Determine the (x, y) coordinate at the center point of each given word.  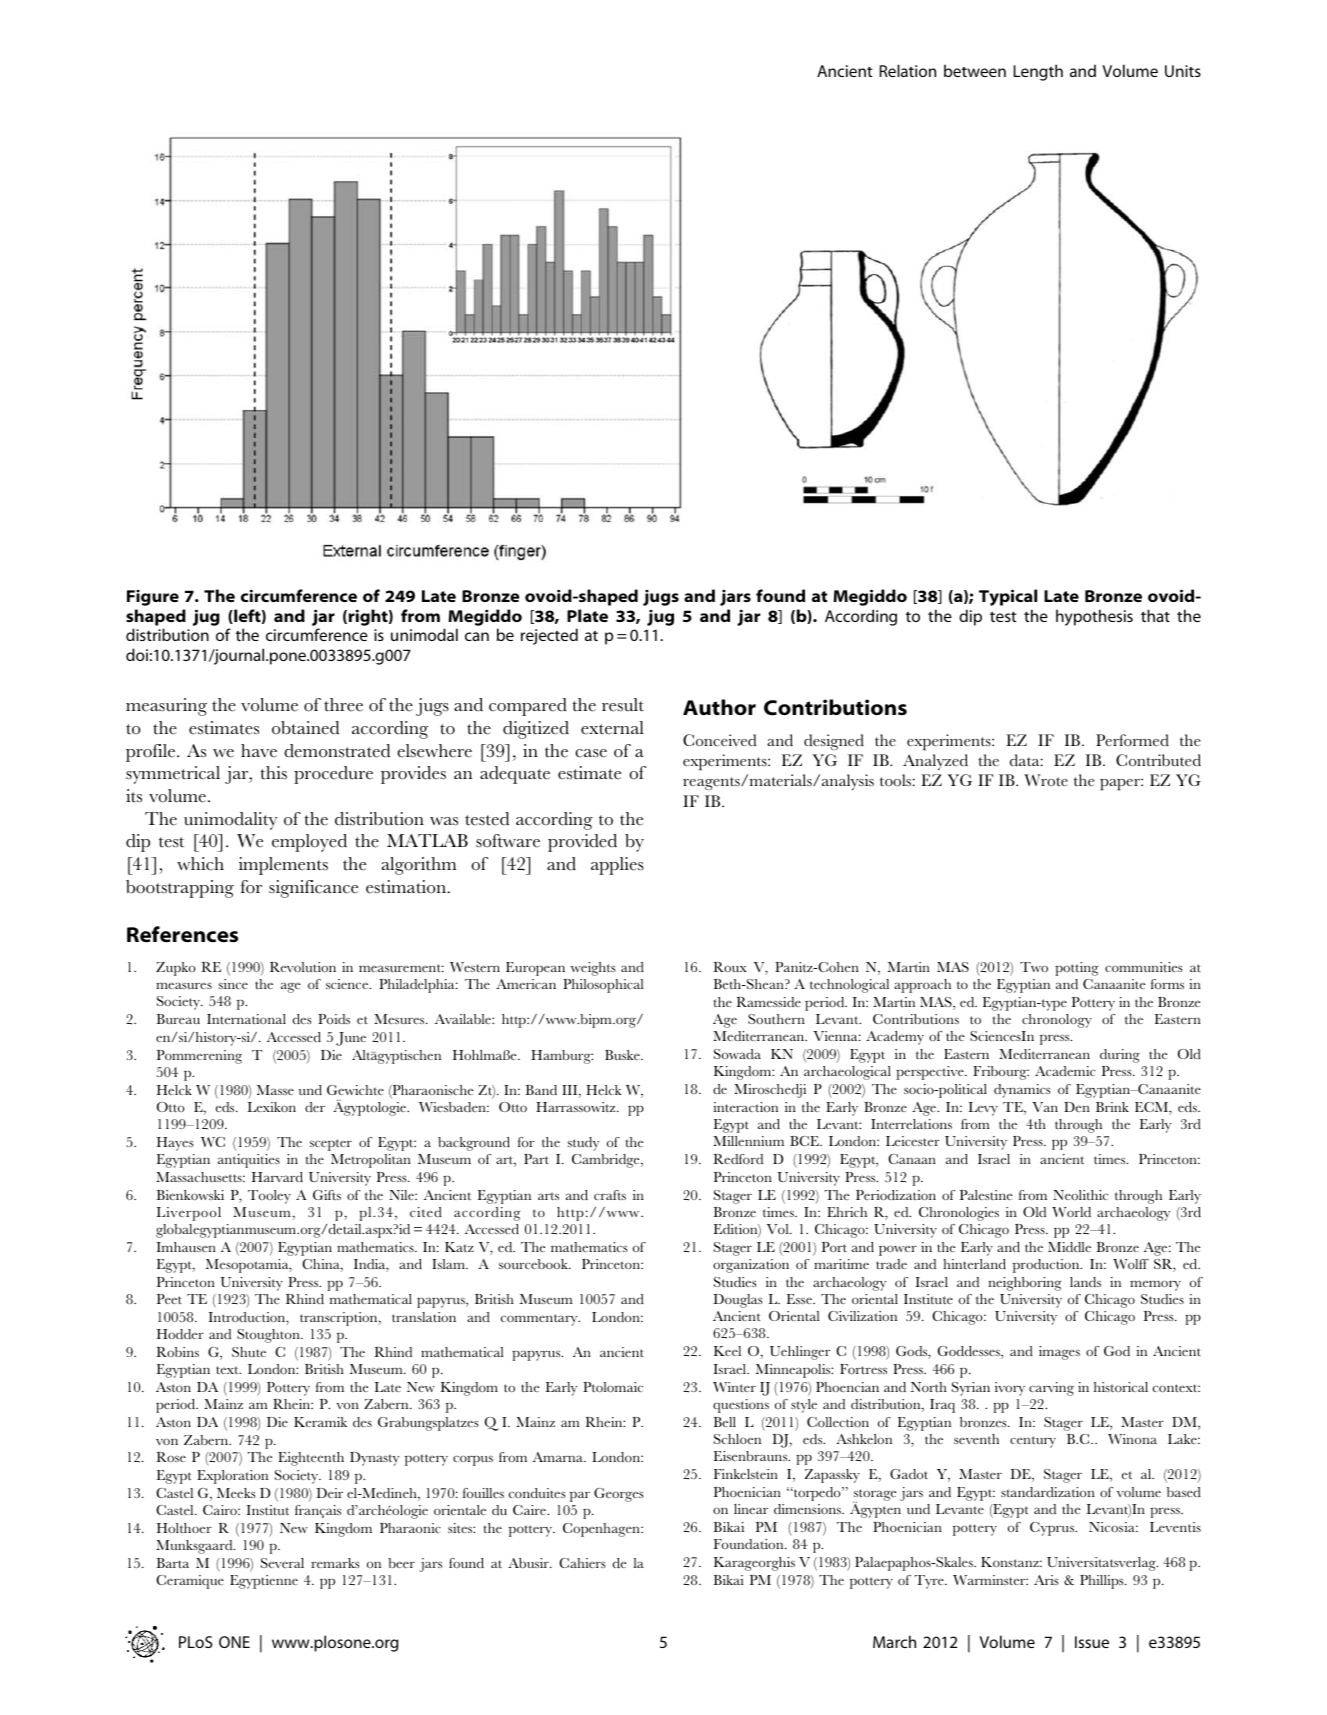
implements (283, 866)
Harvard (277, 1177)
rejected (549, 636)
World (1071, 1212)
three (343, 705)
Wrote (1046, 780)
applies (617, 866)
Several (282, 1563)
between (975, 70)
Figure (153, 598)
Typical (1008, 597)
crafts (610, 1195)
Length (1038, 72)
